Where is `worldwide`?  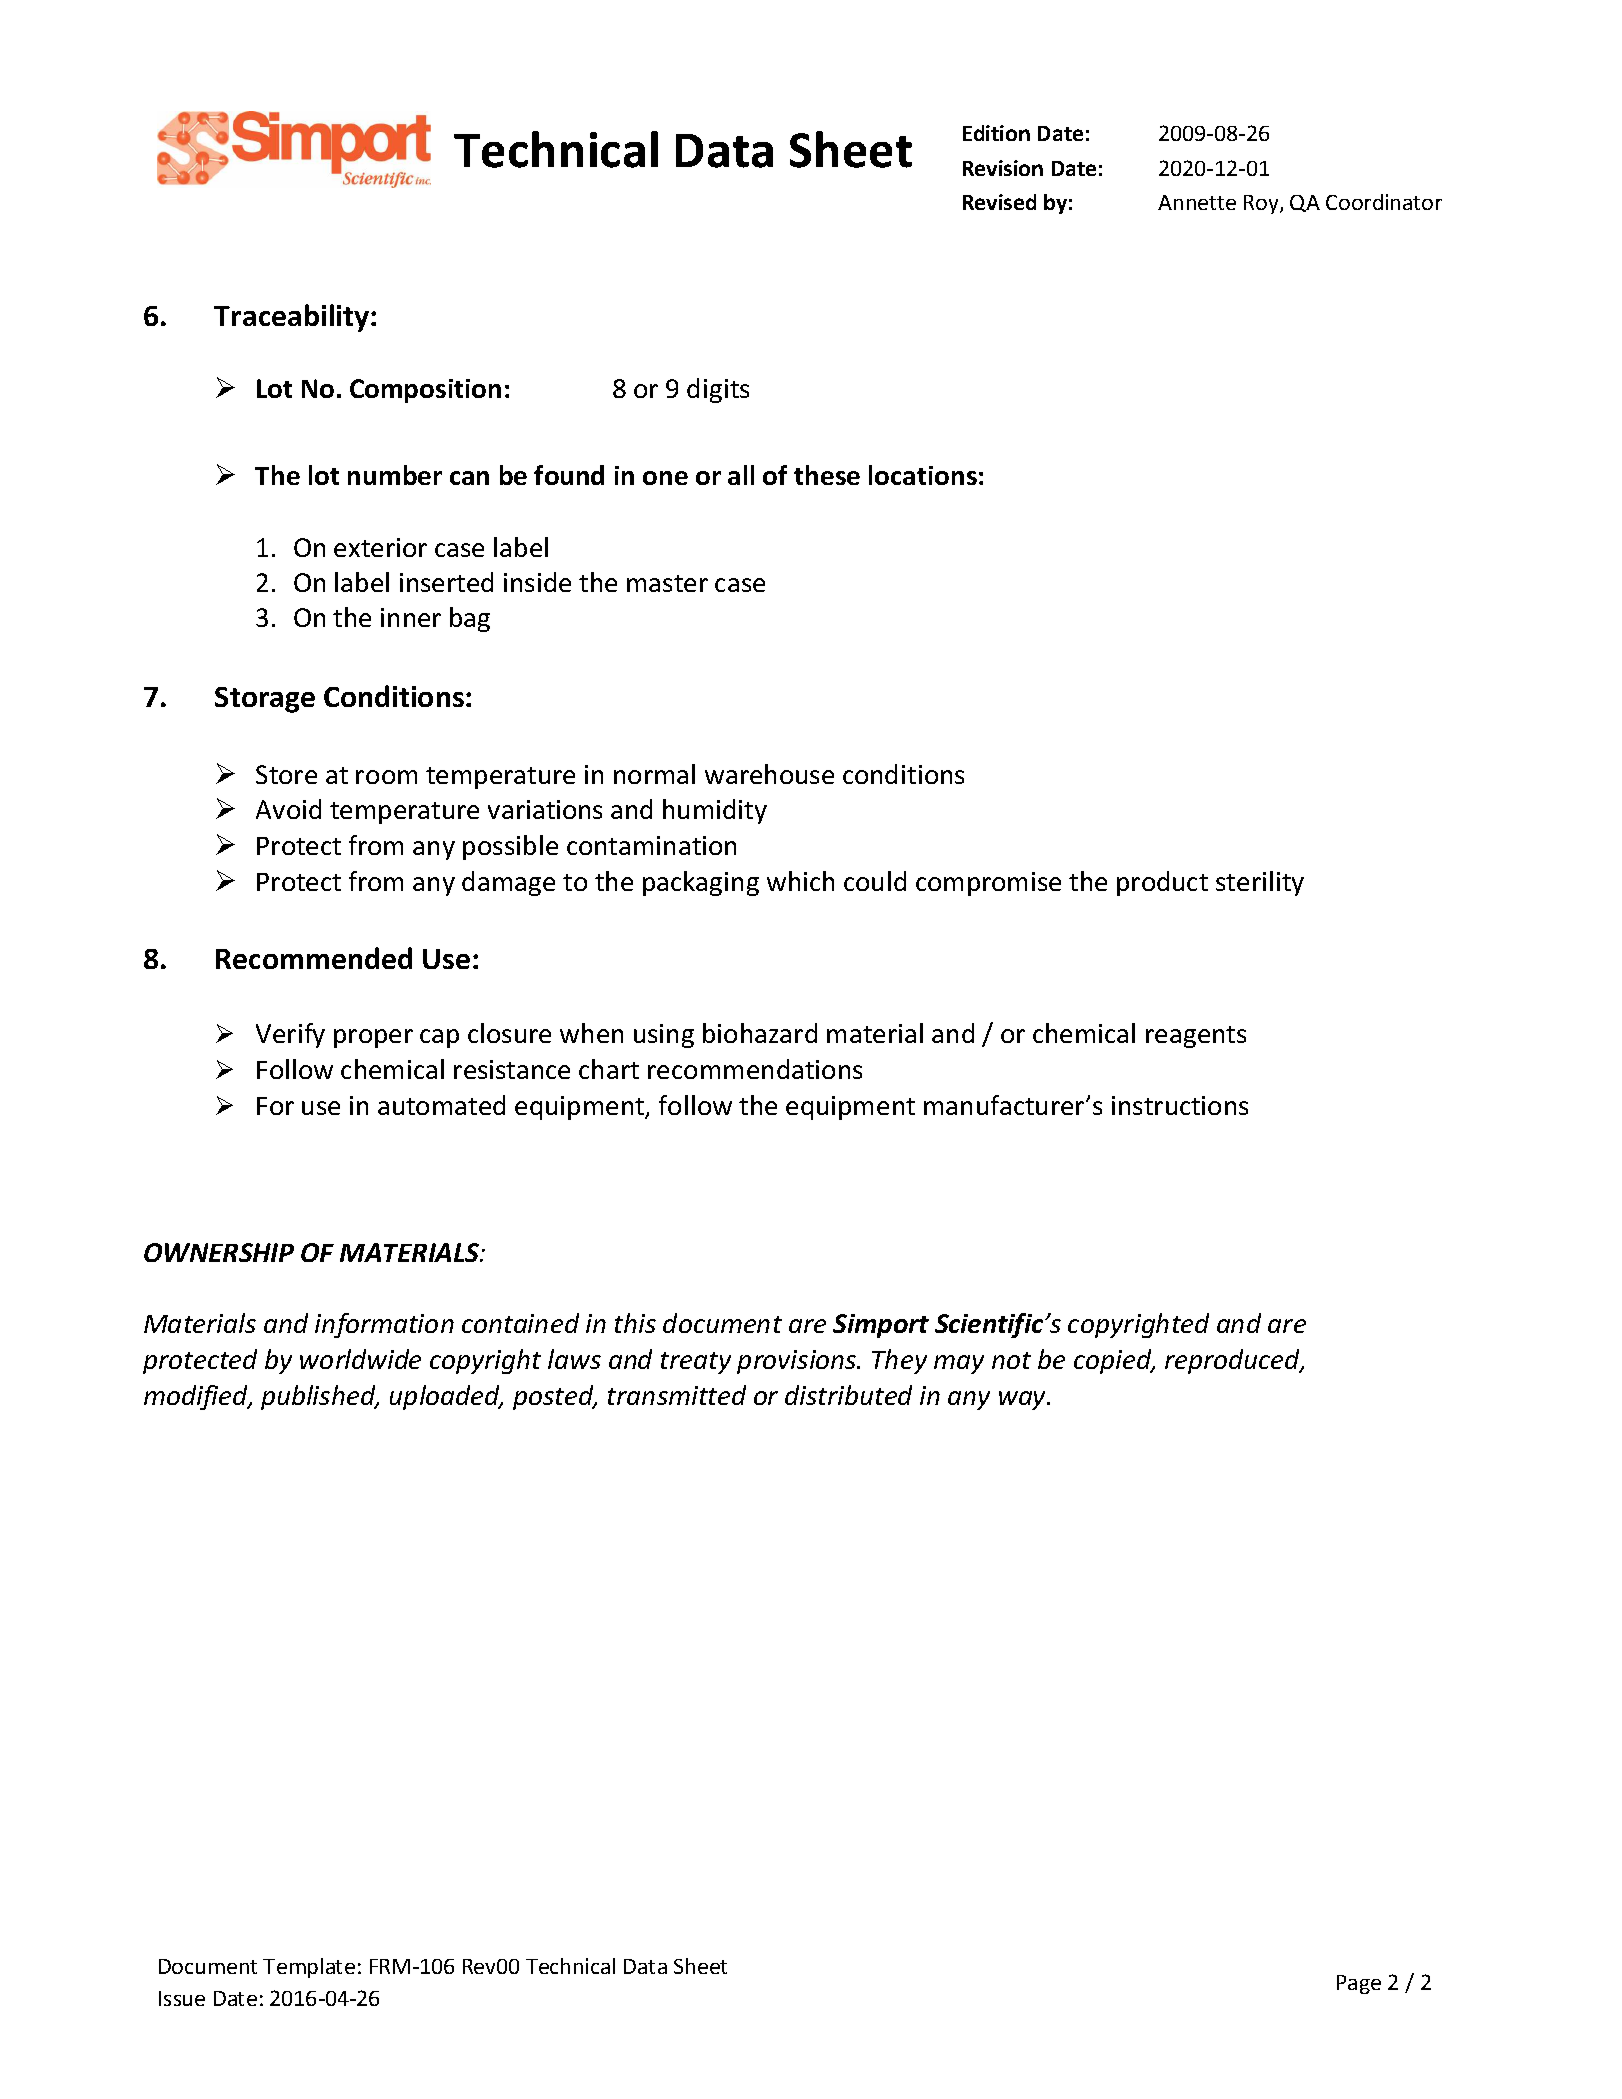 worldwide is located at coordinates (360, 1359).
